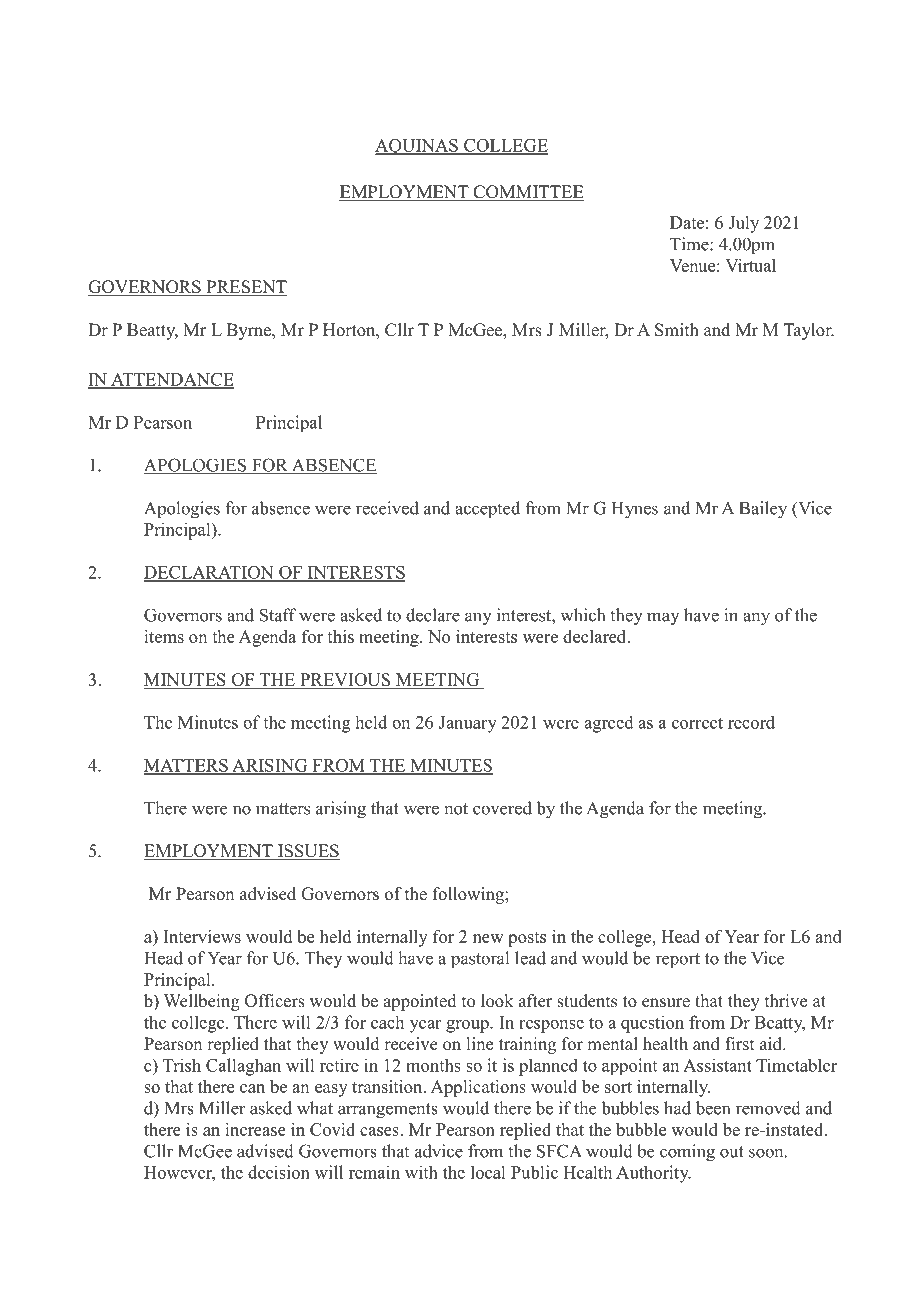 The image size is (924, 1308). What do you see at coordinates (255, 1129) in the document?
I see `increase` at bounding box center [255, 1129].
